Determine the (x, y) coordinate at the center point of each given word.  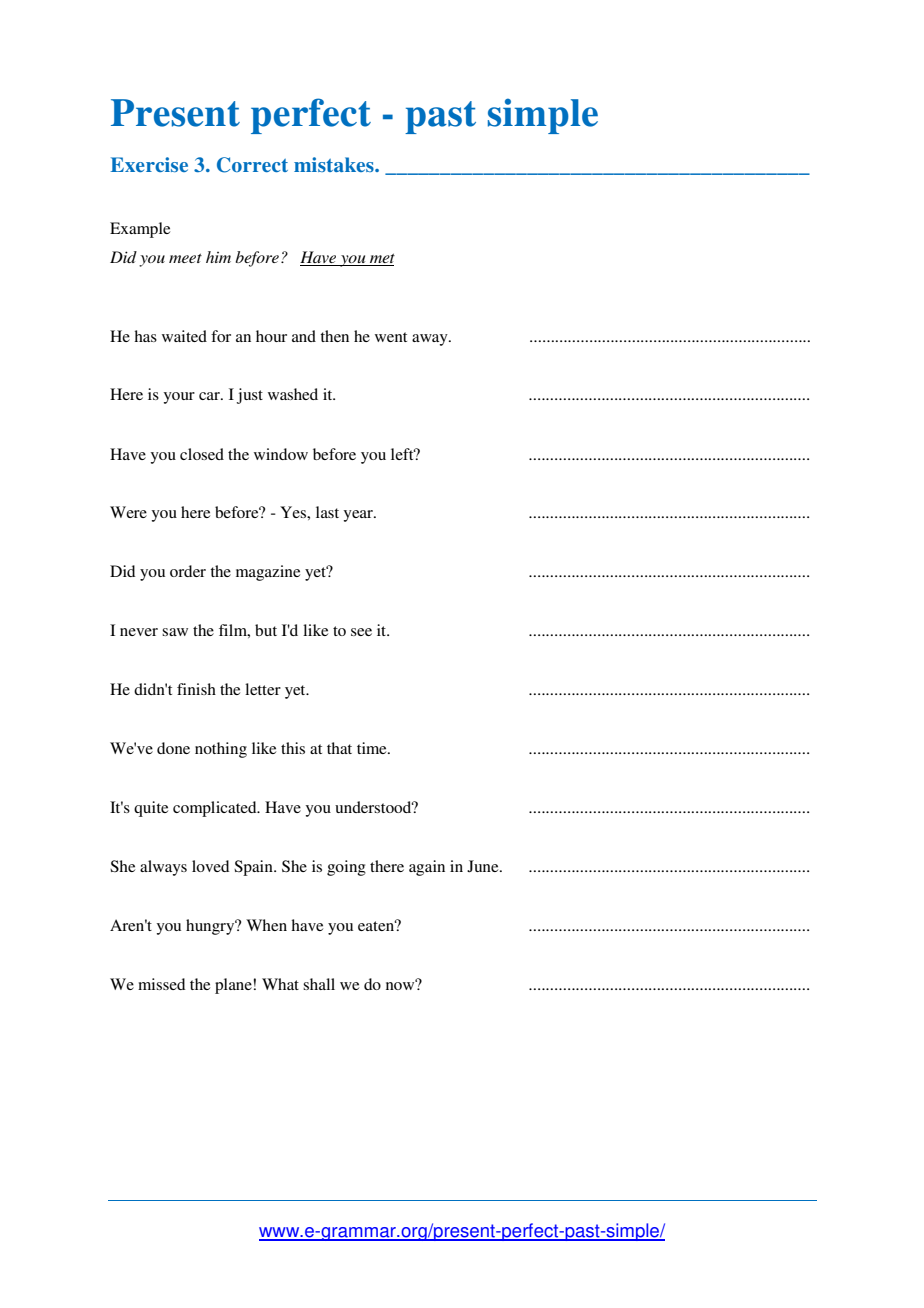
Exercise (149, 164)
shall (319, 984)
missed (161, 984)
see (361, 632)
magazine (268, 573)
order (188, 571)
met (382, 258)
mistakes (335, 164)
